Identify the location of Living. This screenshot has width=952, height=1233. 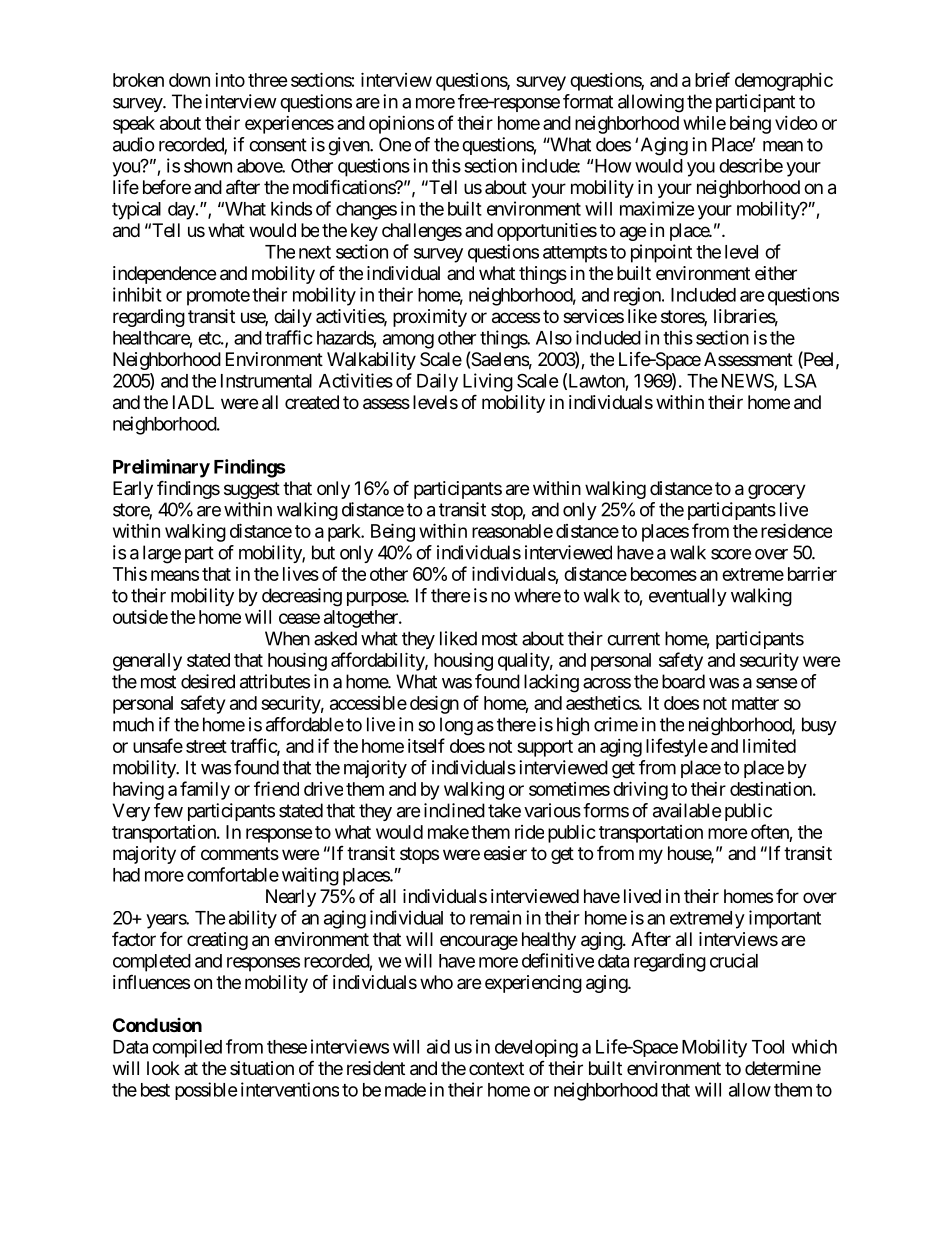
(488, 382).
